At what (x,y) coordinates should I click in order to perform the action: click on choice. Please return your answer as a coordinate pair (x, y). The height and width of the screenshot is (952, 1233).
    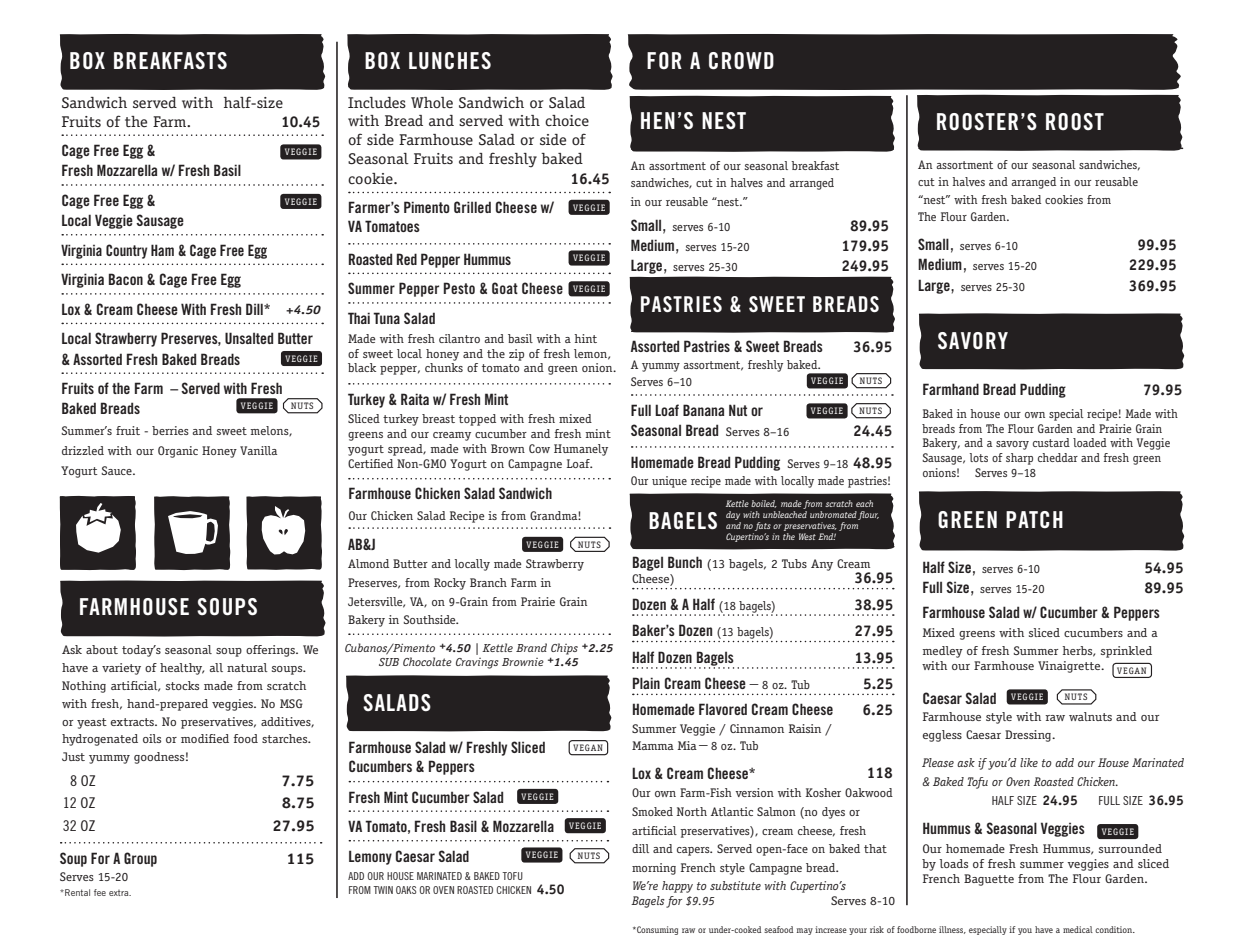
    Looking at the image, I should click on (567, 120).
